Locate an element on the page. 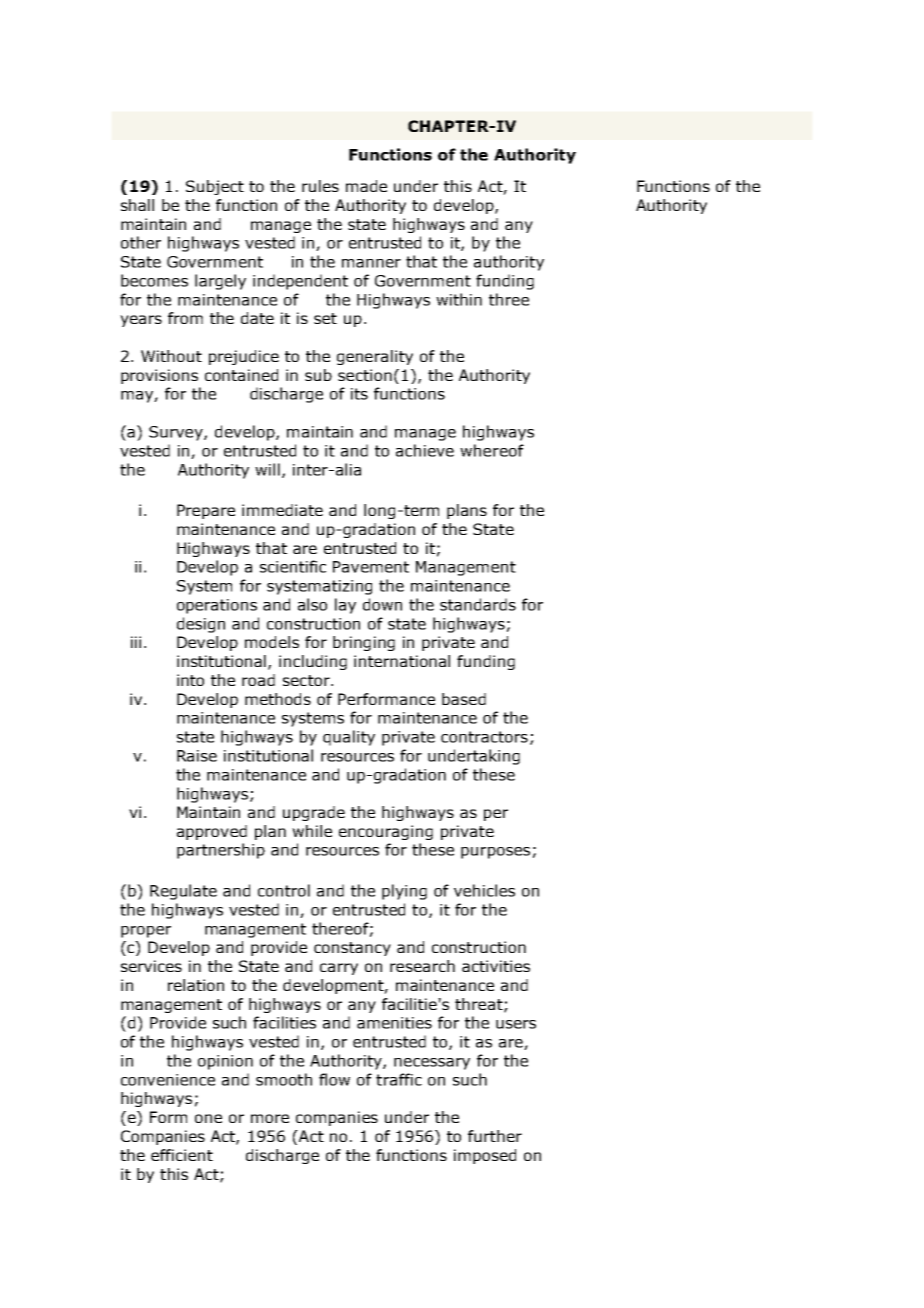 The height and width of the page is (1308, 924). based is located at coordinates (464, 699).
